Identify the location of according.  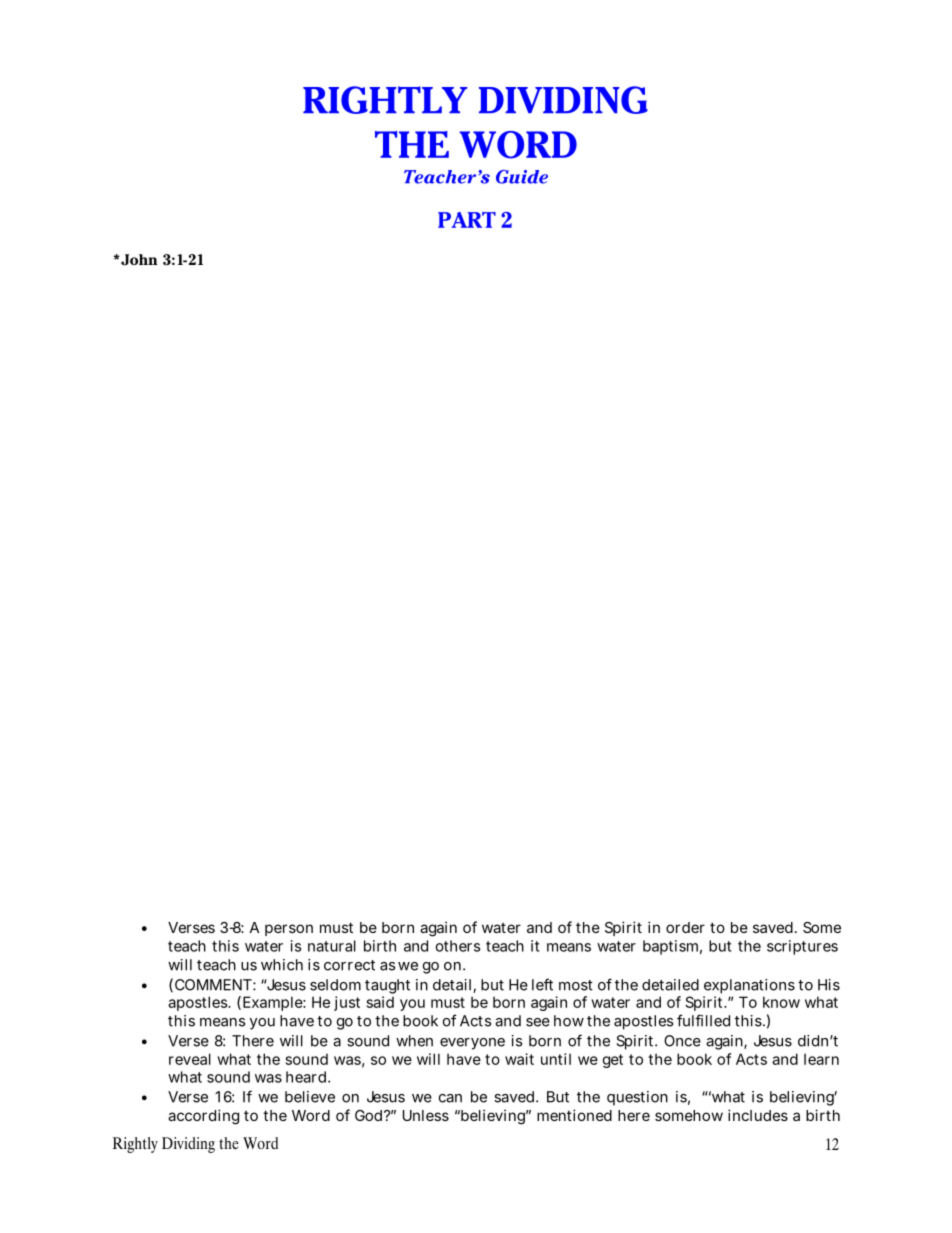
(203, 1117).
